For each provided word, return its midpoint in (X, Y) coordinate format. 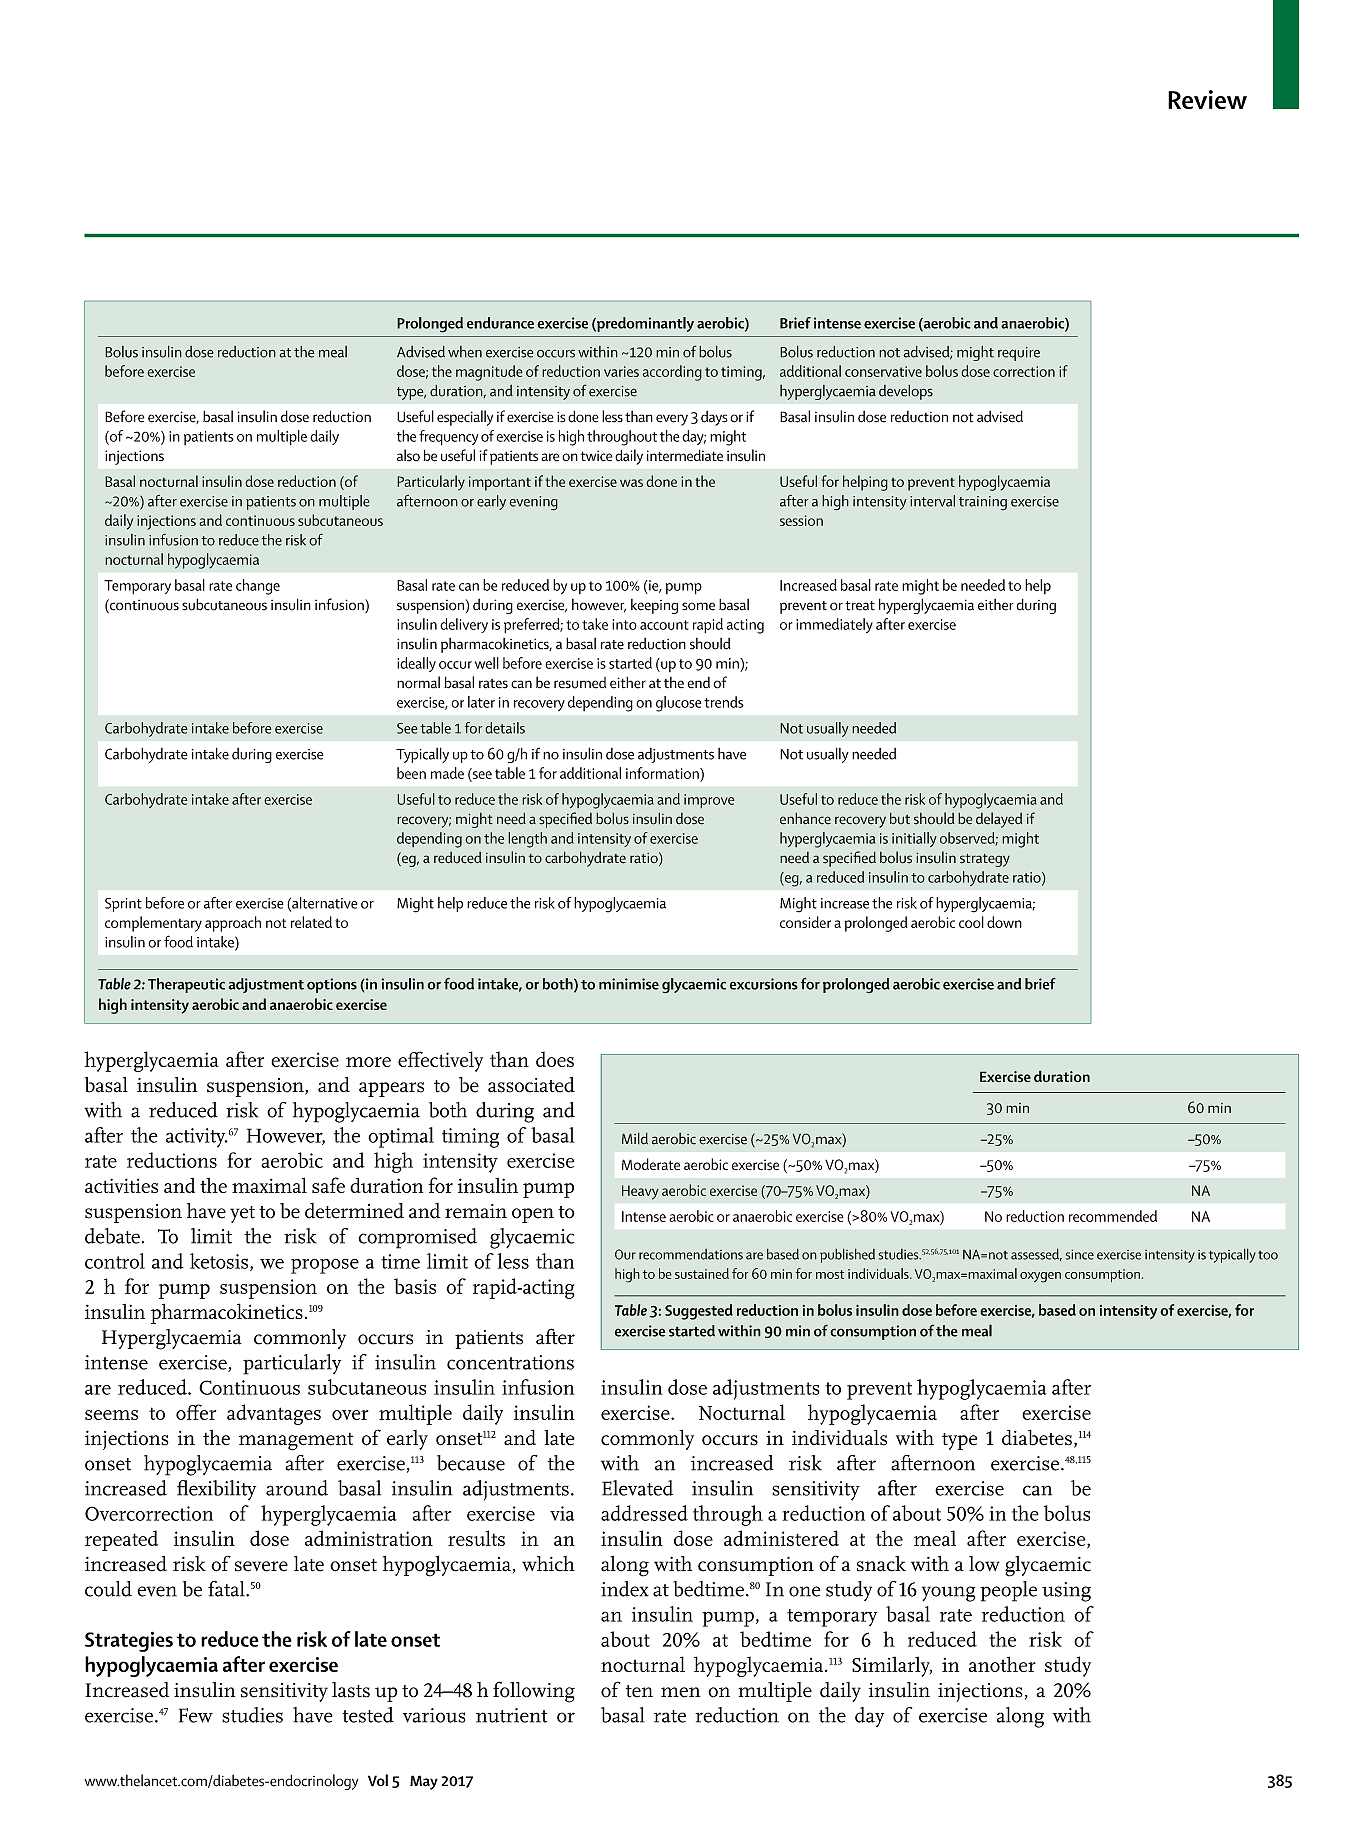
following (534, 1692)
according (672, 373)
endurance (500, 323)
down (1004, 922)
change (258, 587)
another (1002, 1664)
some (698, 606)
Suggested (699, 1312)
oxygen (1040, 1277)
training (983, 503)
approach (233, 924)
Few (196, 1715)
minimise (629, 984)
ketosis (219, 1261)
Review (1207, 99)
